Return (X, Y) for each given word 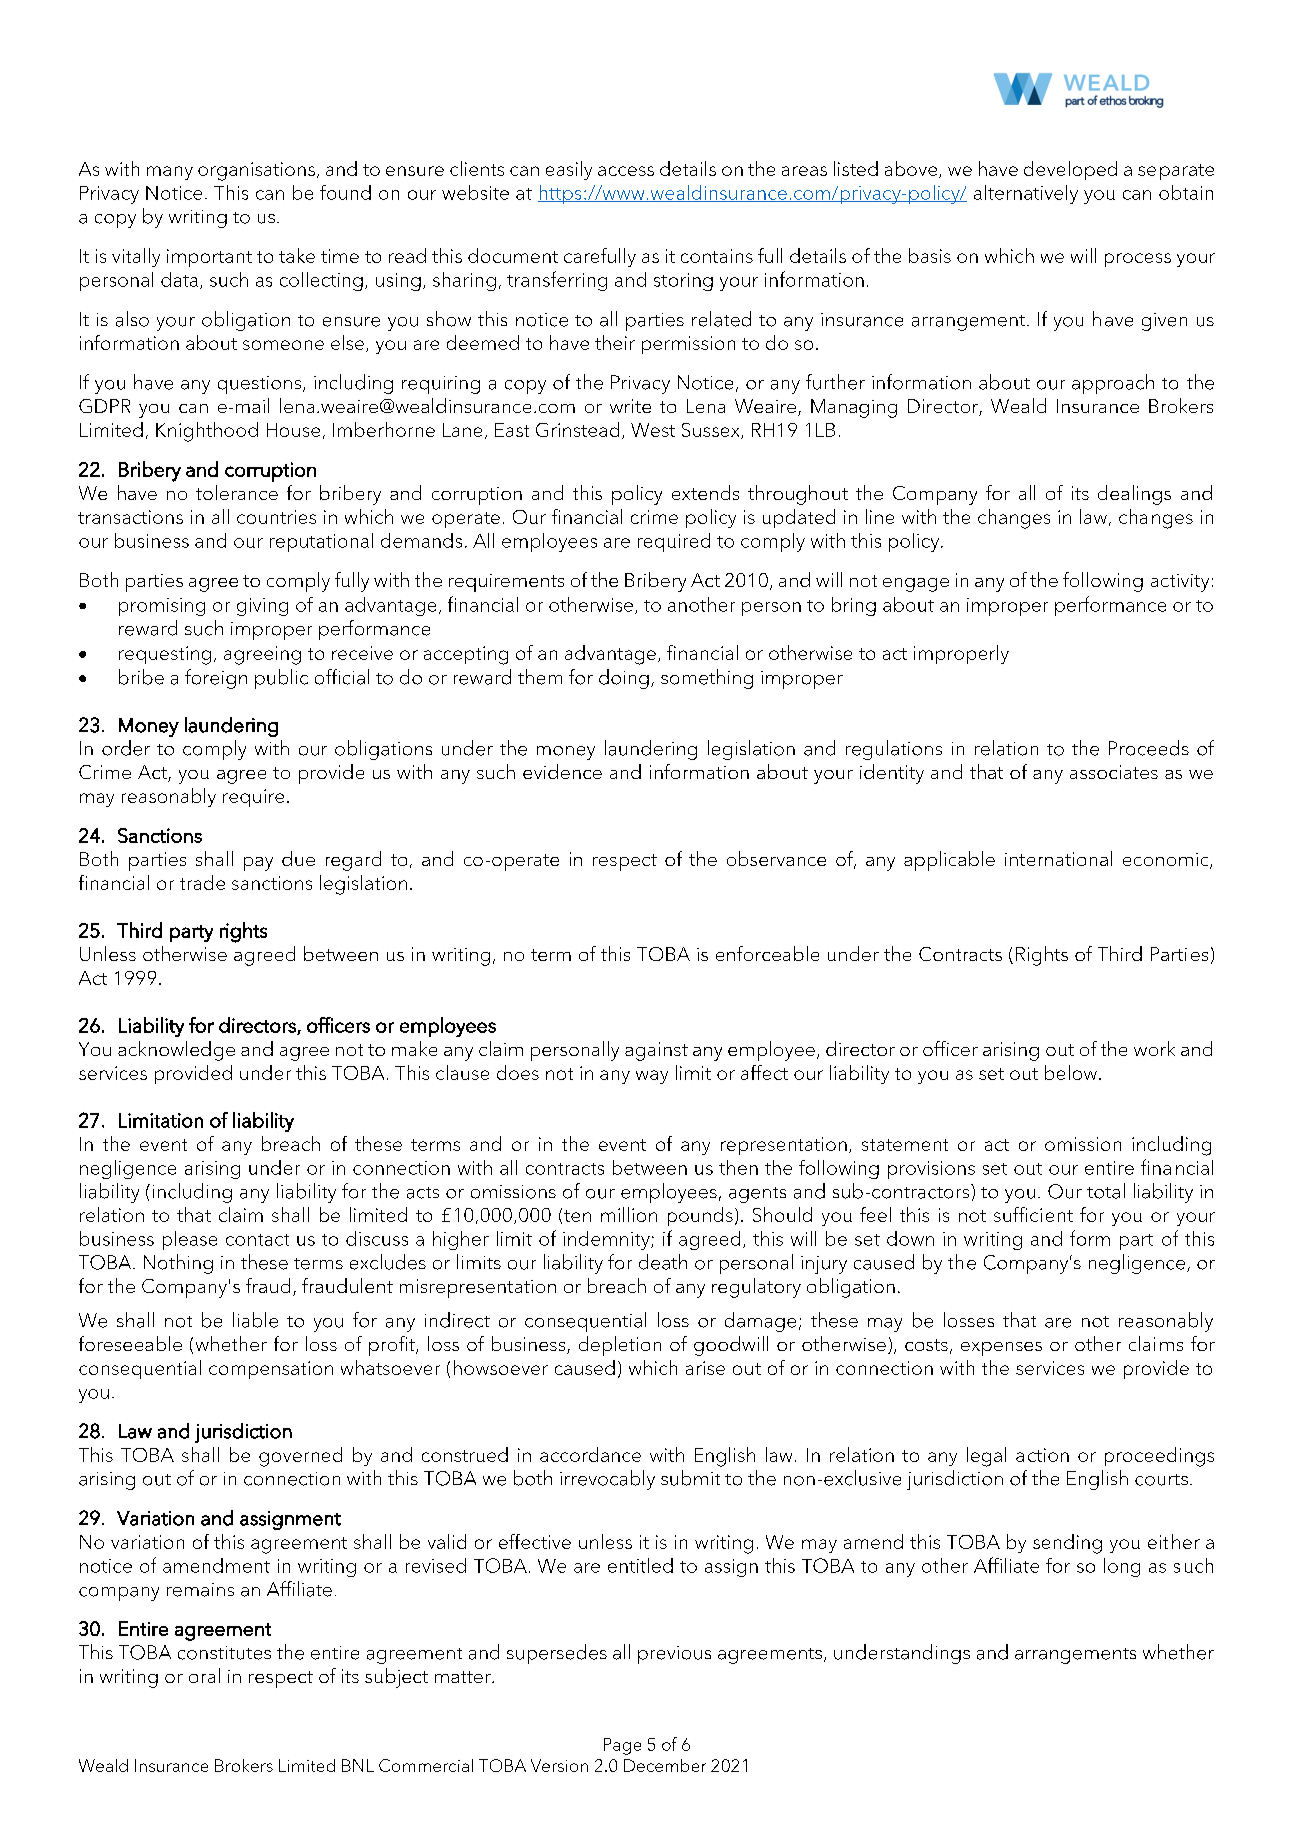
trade (202, 882)
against (656, 1051)
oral (204, 1675)
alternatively (1026, 194)
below (1071, 1072)
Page (622, 1746)
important (209, 258)
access (626, 171)
